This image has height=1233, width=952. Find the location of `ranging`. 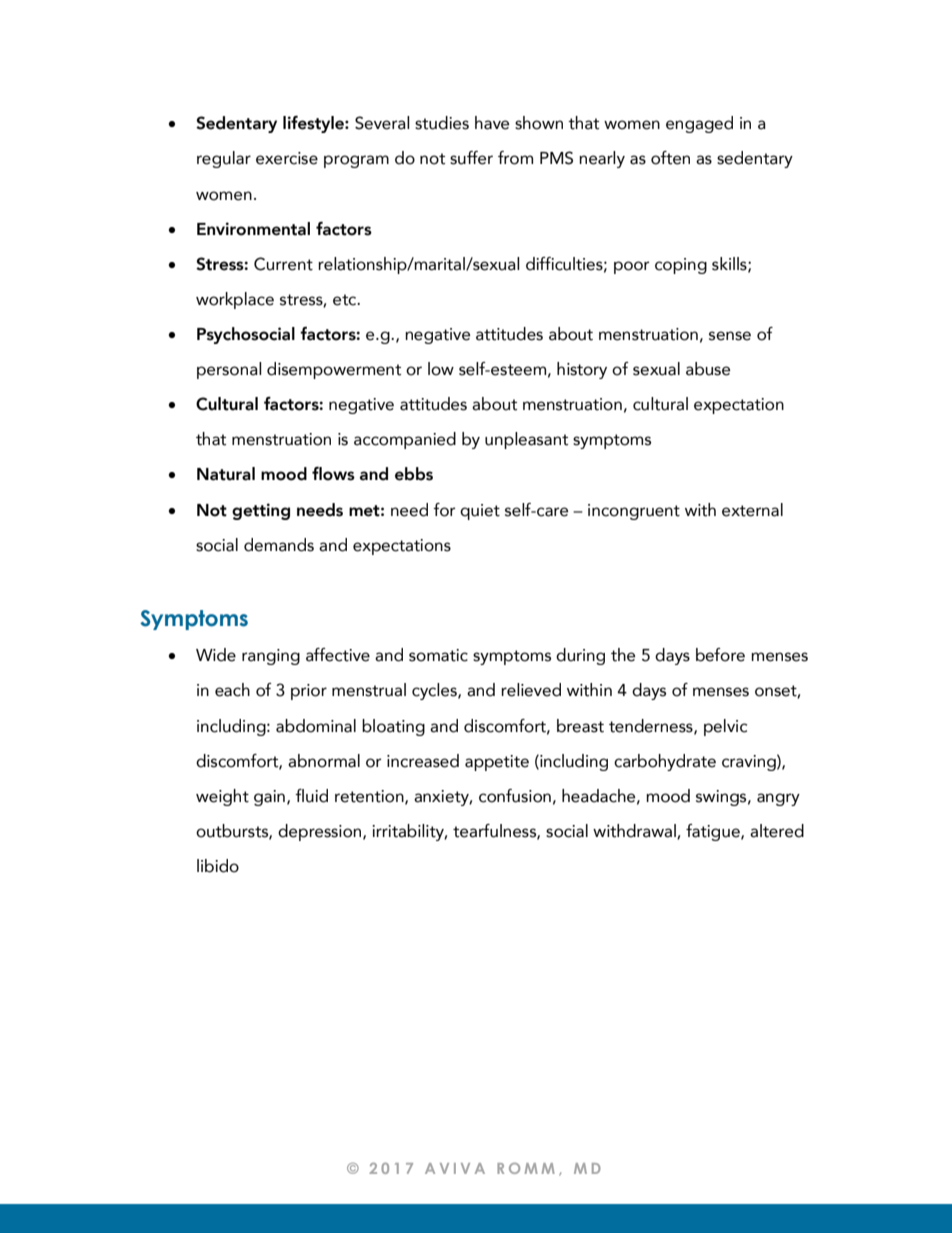

ranging is located at coordinates (271, 657).
